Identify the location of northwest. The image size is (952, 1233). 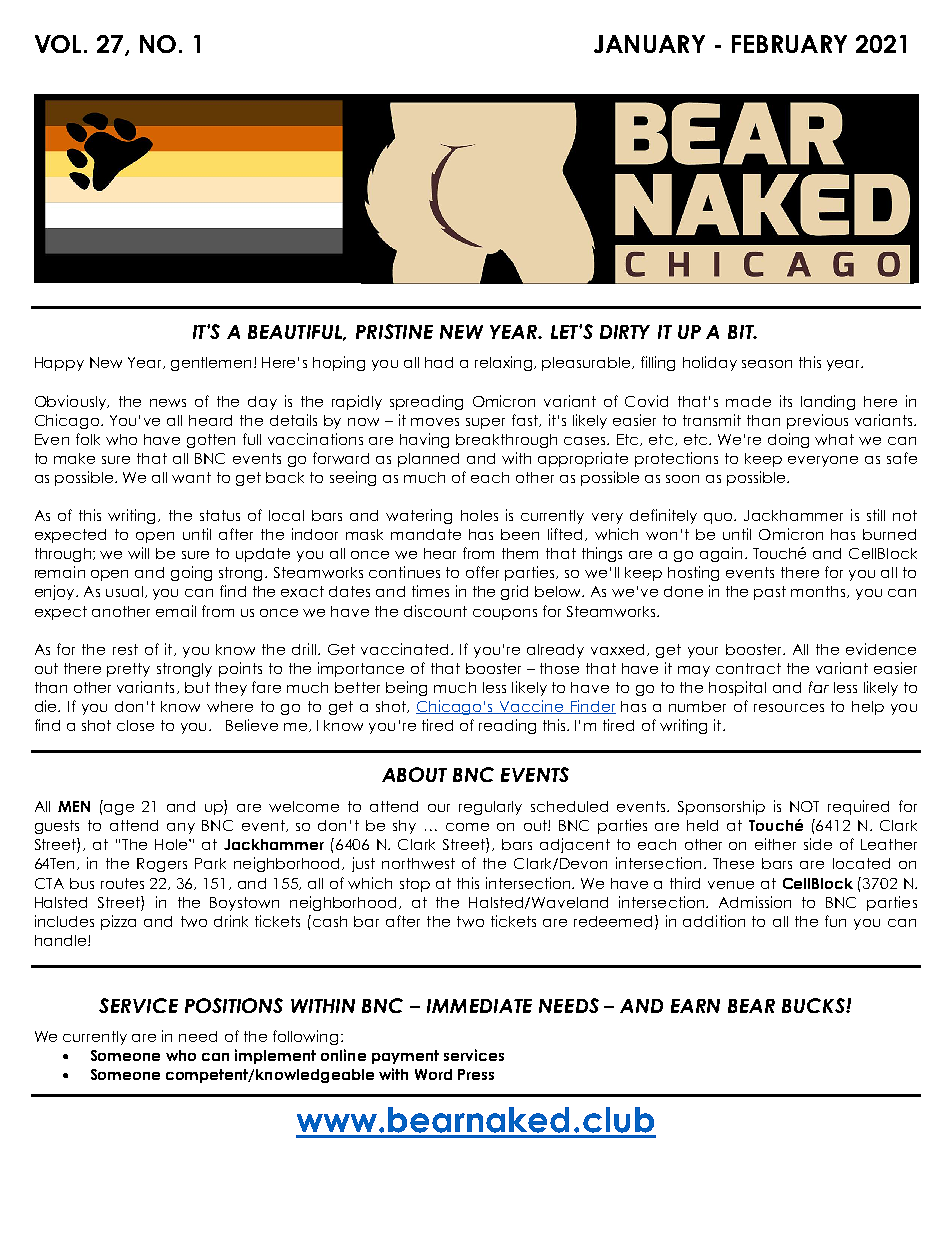
(418, 863).
